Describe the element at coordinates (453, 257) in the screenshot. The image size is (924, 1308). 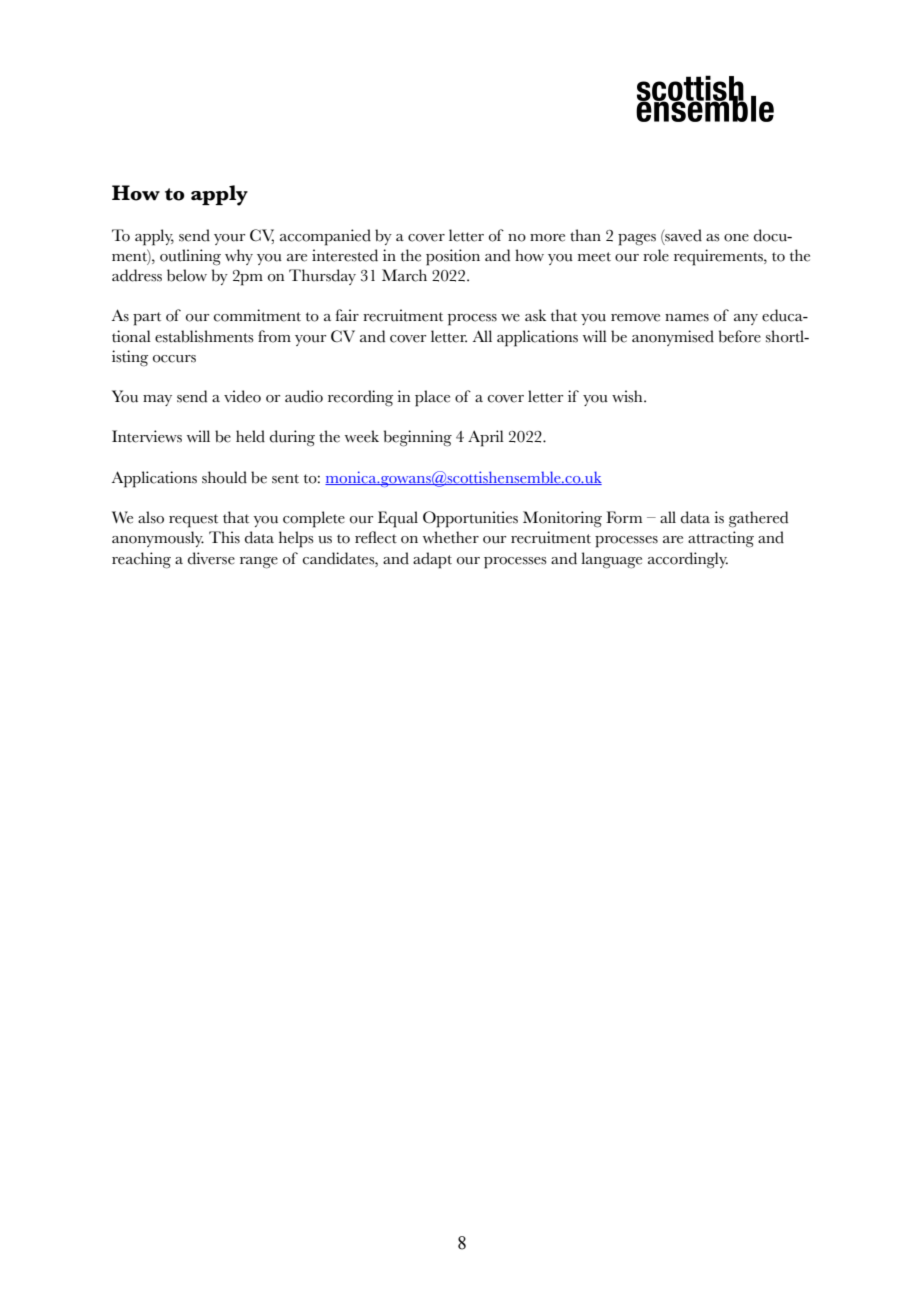
I see `position` at that location.
